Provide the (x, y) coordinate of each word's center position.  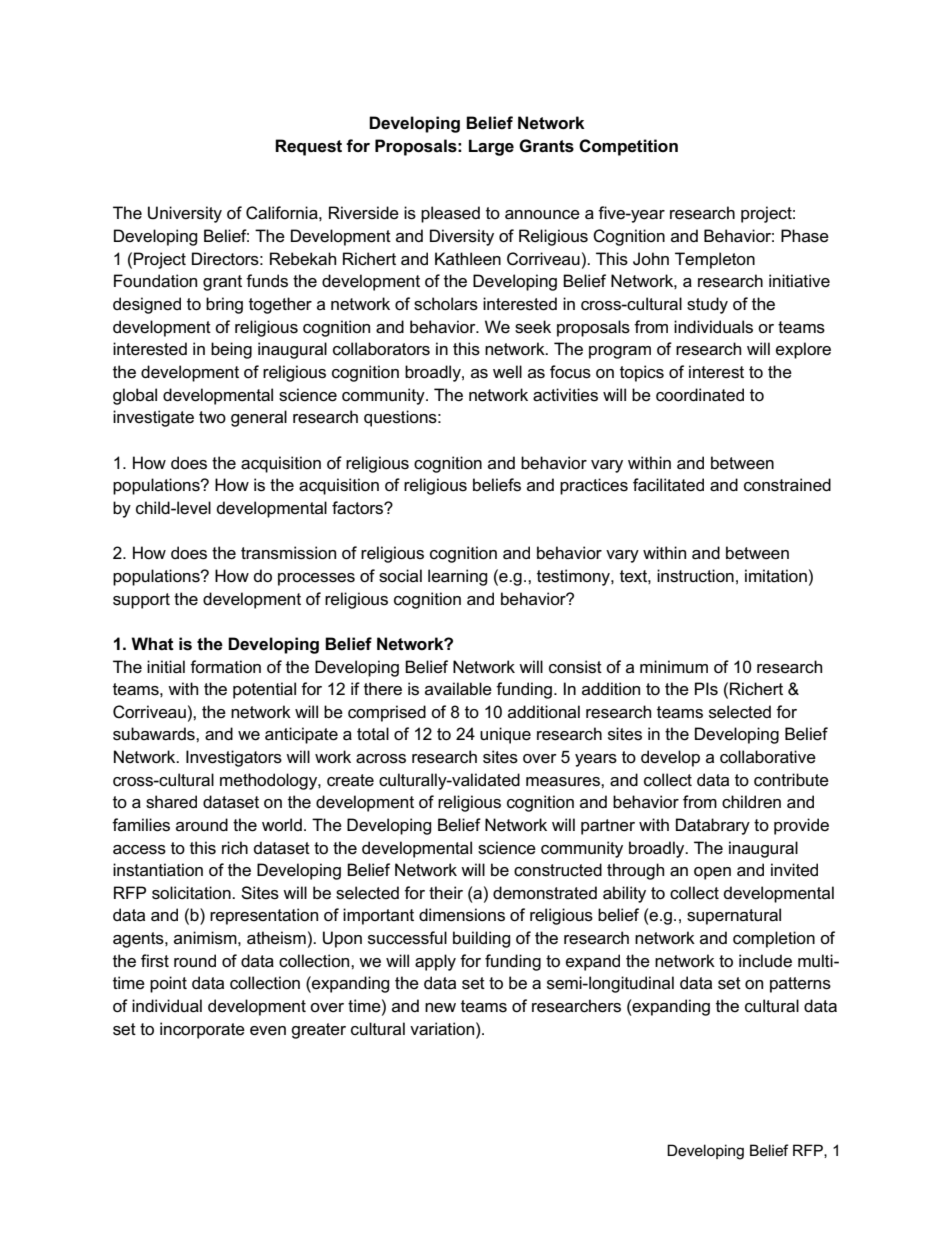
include (765, 961)
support (141, 601)
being (231, 350)
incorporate (202, 1030)
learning (458, 577)
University (185, 214)
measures (564, 782)
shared (171, 802)
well (507, 372)
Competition (628, 147)
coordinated (700, 395)
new (440, 1007)
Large (491, 147)
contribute (791, 780)
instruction (695, 576)
